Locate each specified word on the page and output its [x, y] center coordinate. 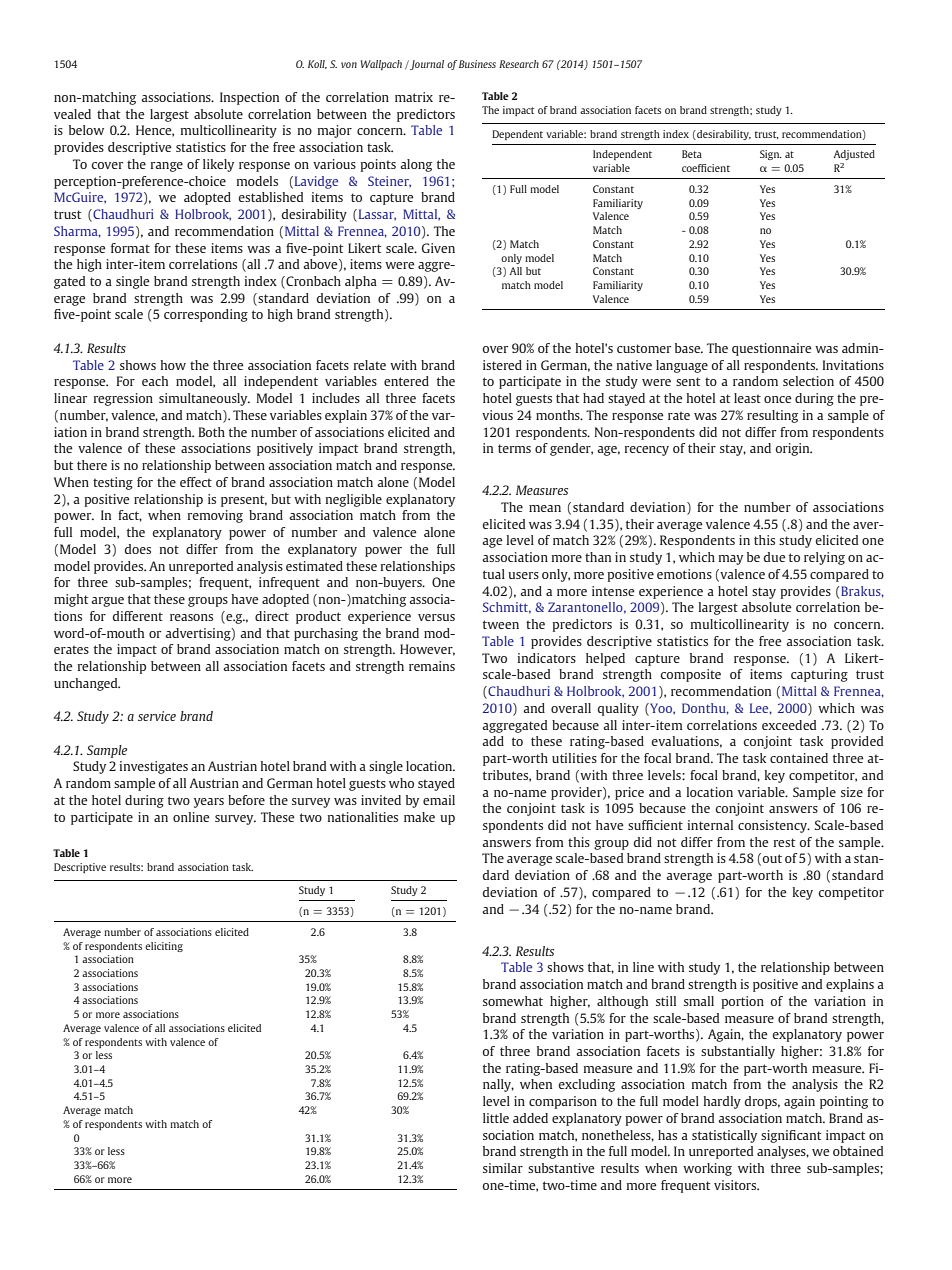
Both [212, 432]
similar [503, 1168]
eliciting [164, 947]
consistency [774, 826]
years [209, 803]
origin [793, 449]
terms [514, 448]
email [439, 800]
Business [477, 64]
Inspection [249, 98]
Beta [692, 154]
